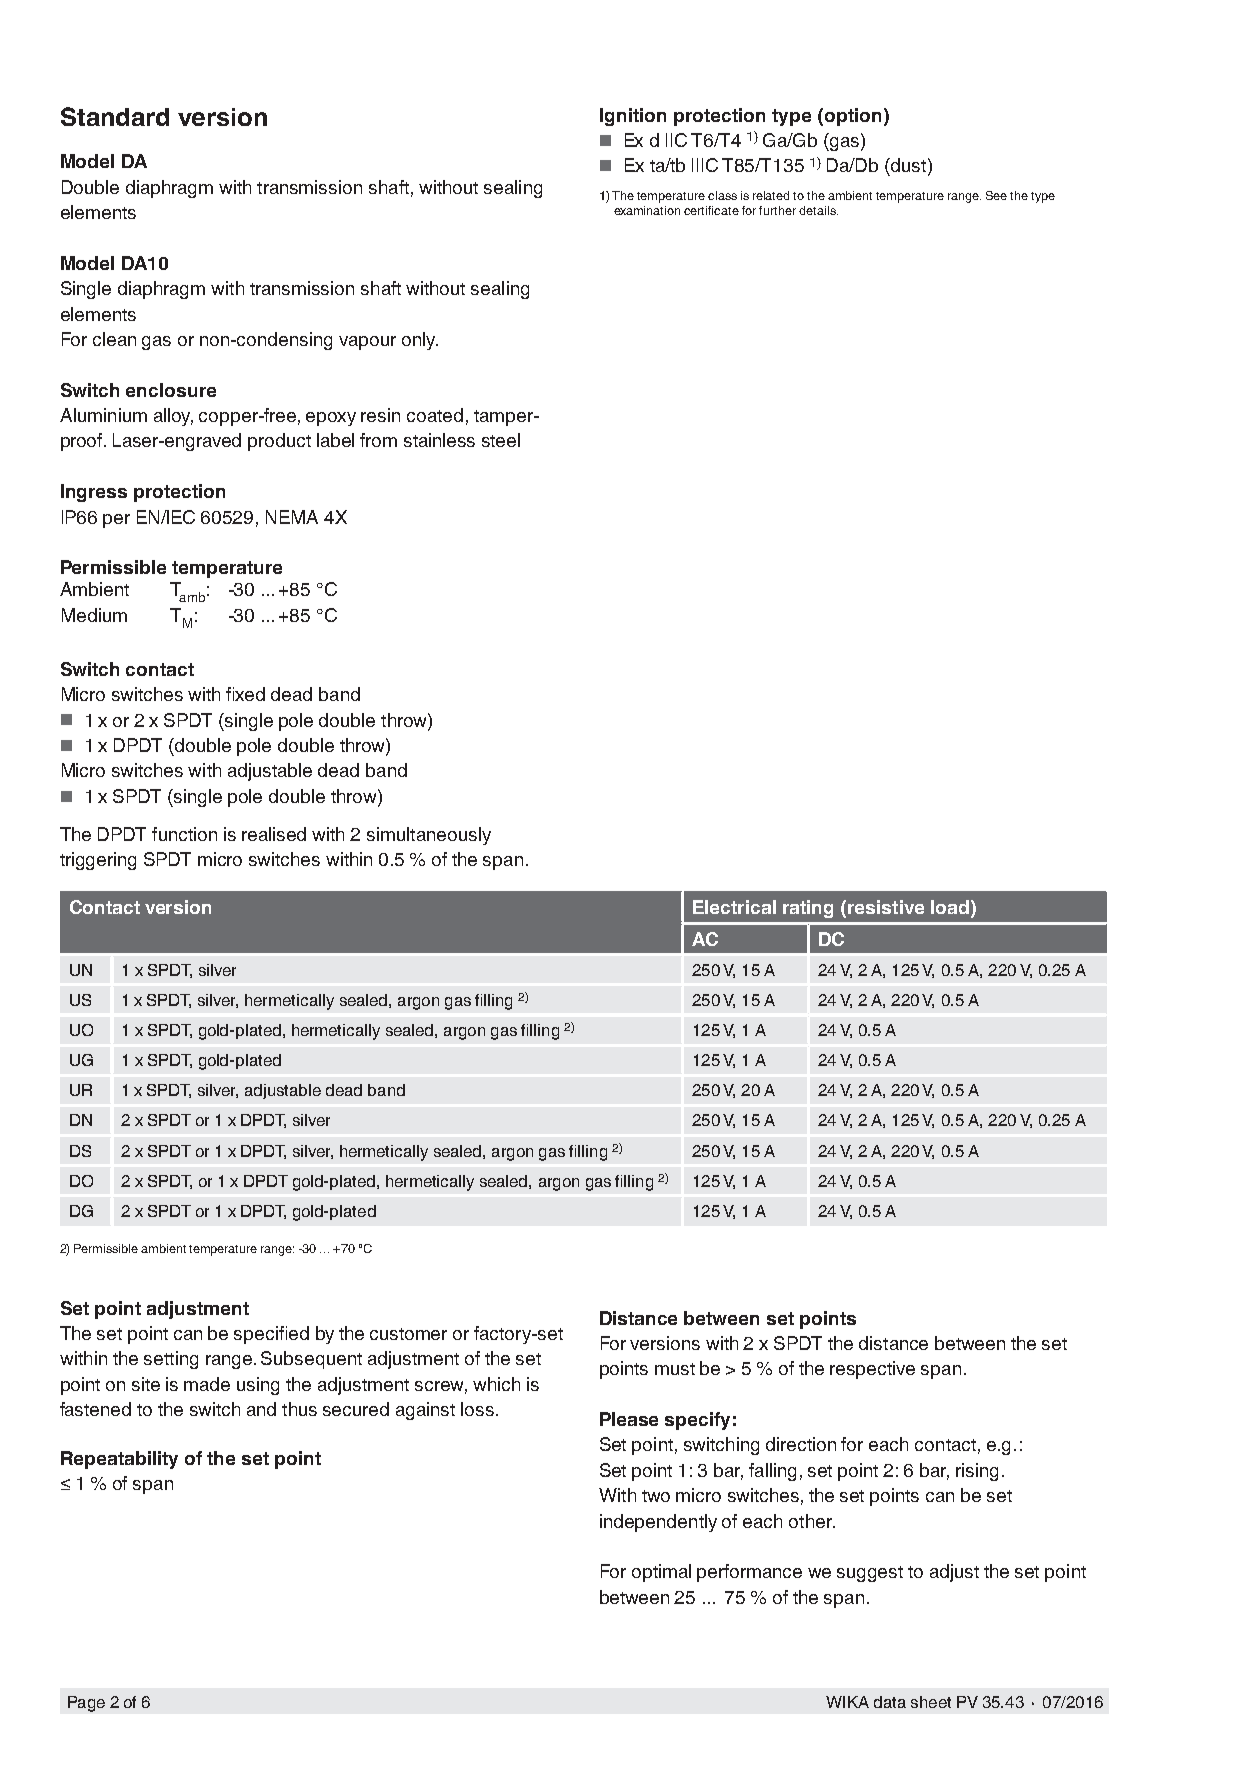  Describe the element at coordinates (429, 836) in the image. I see `simultaneously` at that location.
